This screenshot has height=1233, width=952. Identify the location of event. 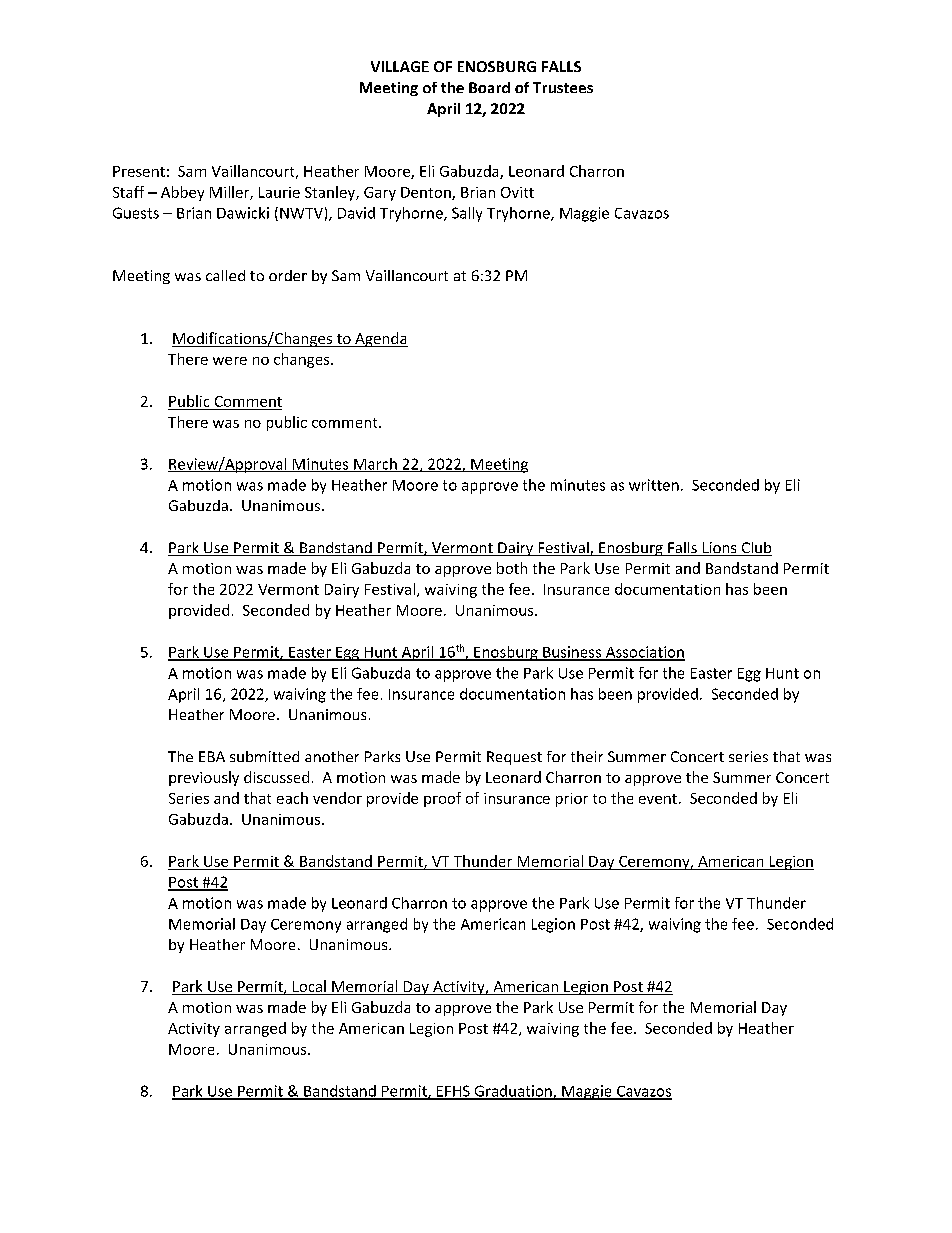
(658, 799).
